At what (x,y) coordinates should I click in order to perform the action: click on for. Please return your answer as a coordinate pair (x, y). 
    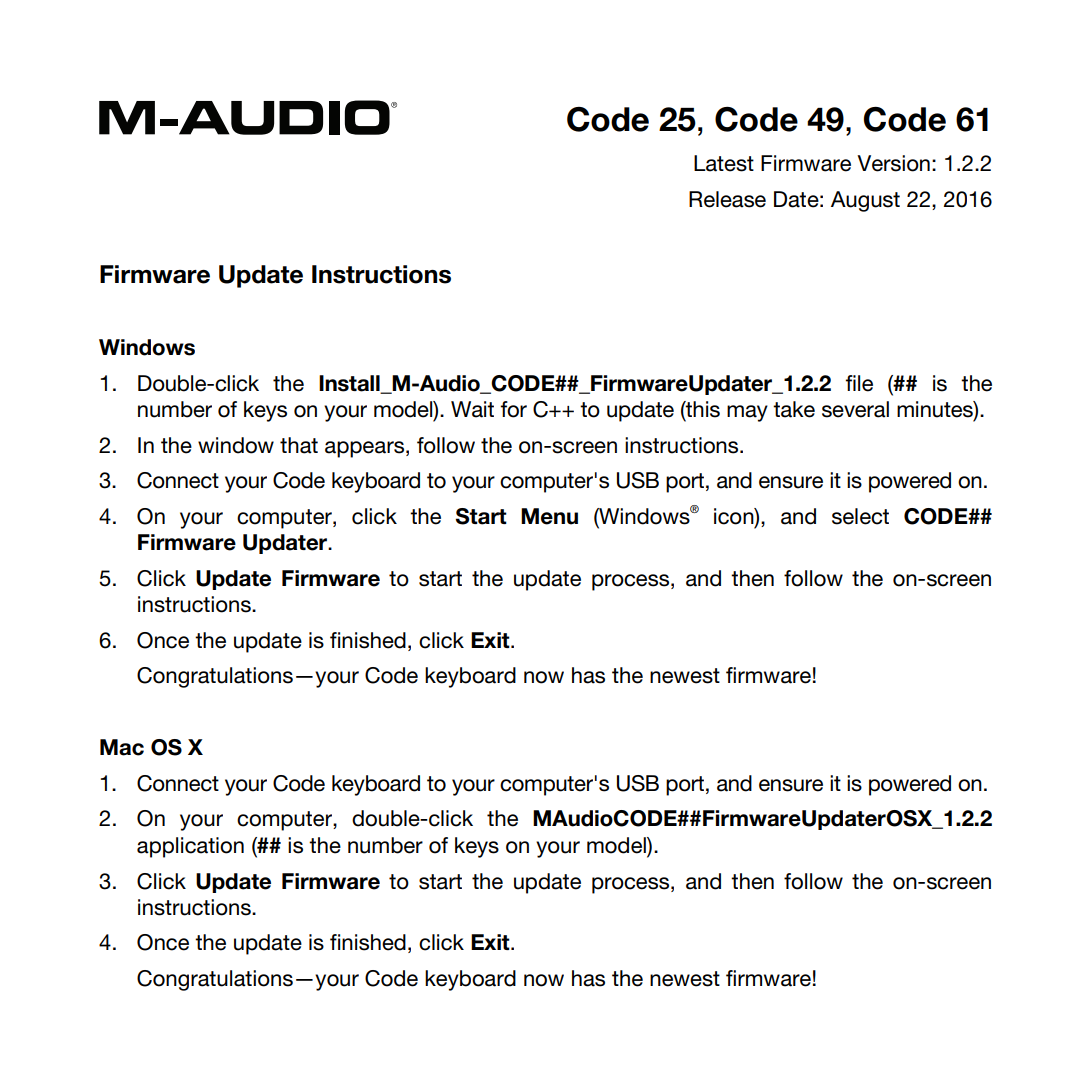
    Looking at the image, I should click on (514, 409).
